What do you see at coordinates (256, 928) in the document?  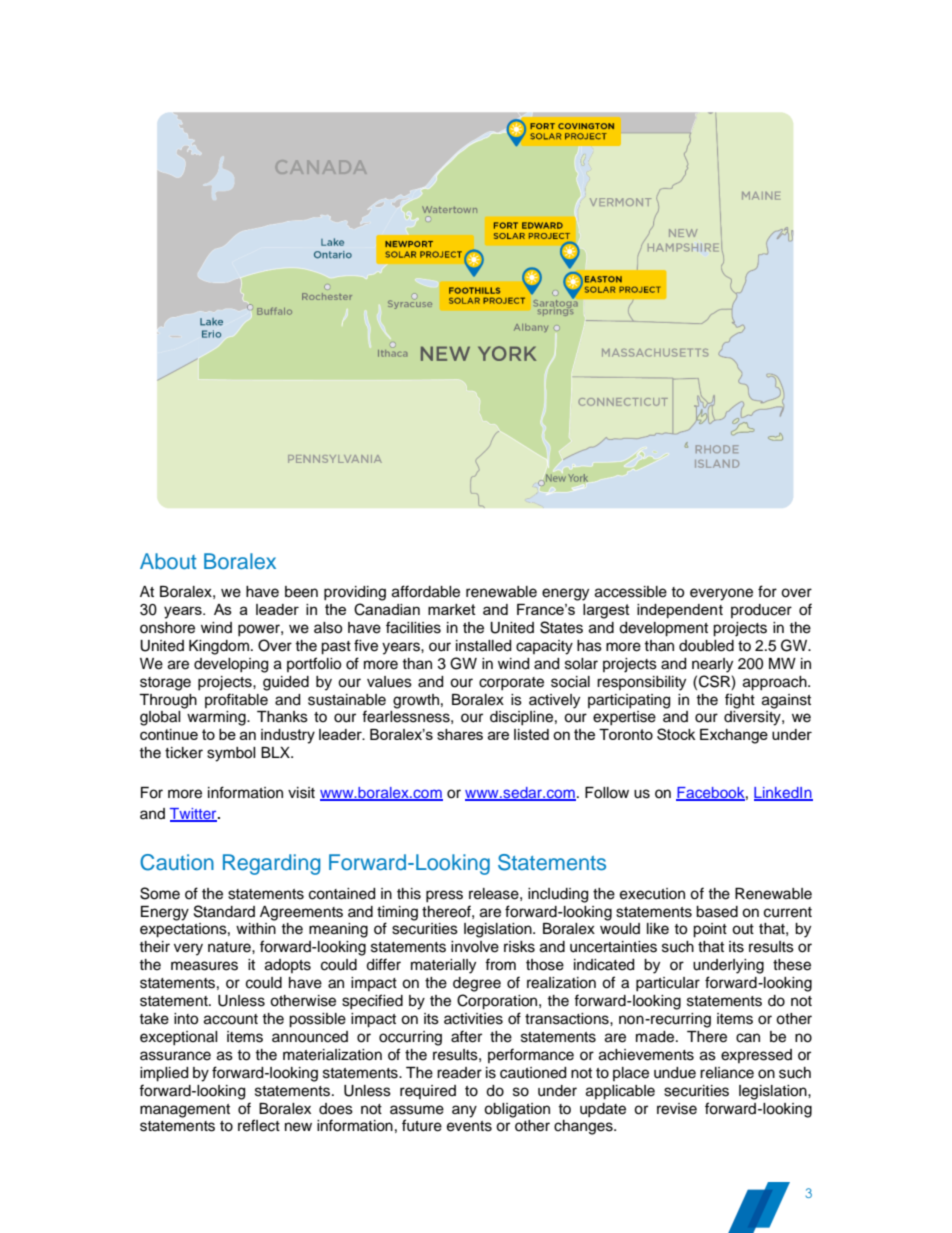 I see `within` at bounding box center [256, 928].
